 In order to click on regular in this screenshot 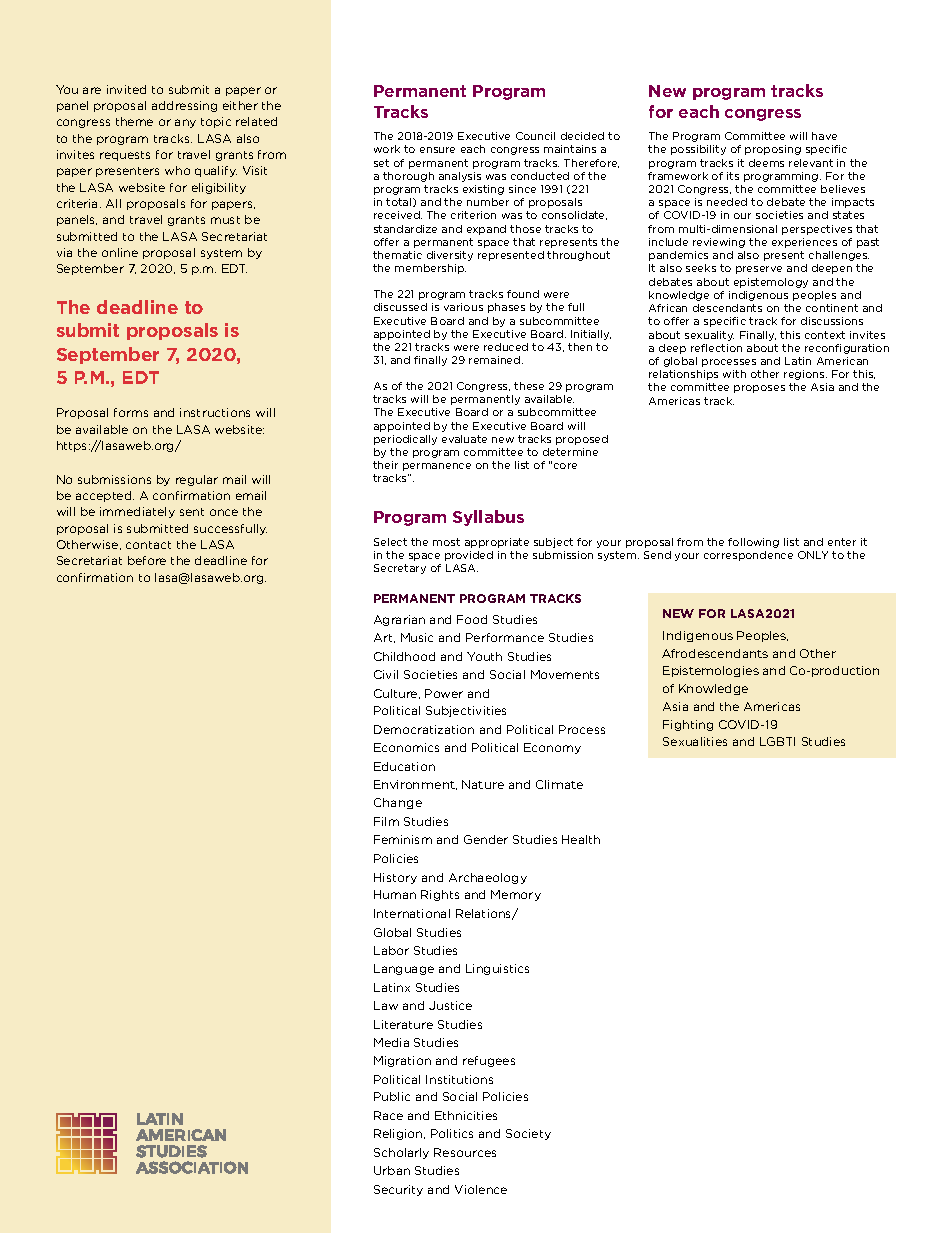, I will do `click(197, 480)`.
